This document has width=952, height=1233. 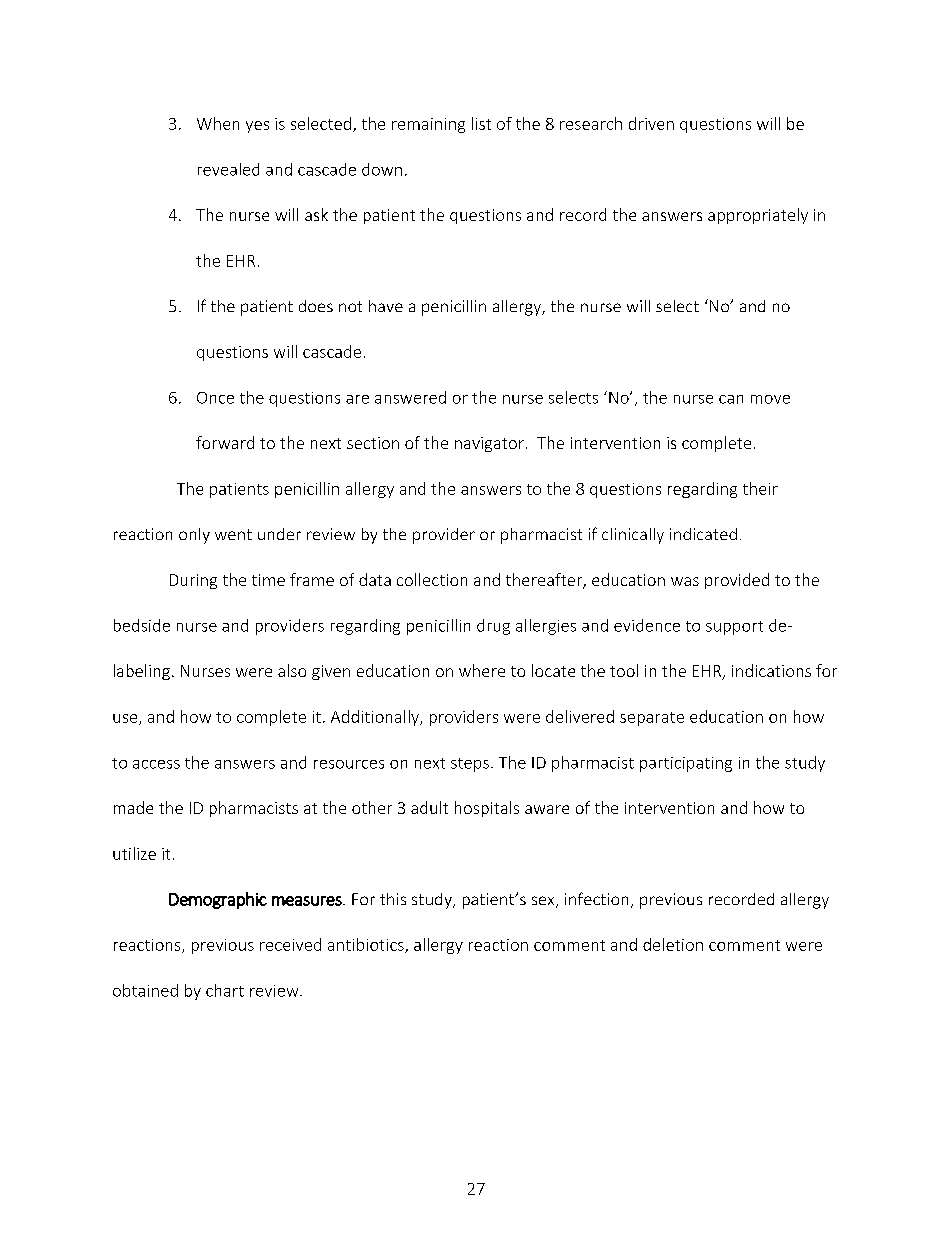 I want to click on where, so click(x=482, y=670).
